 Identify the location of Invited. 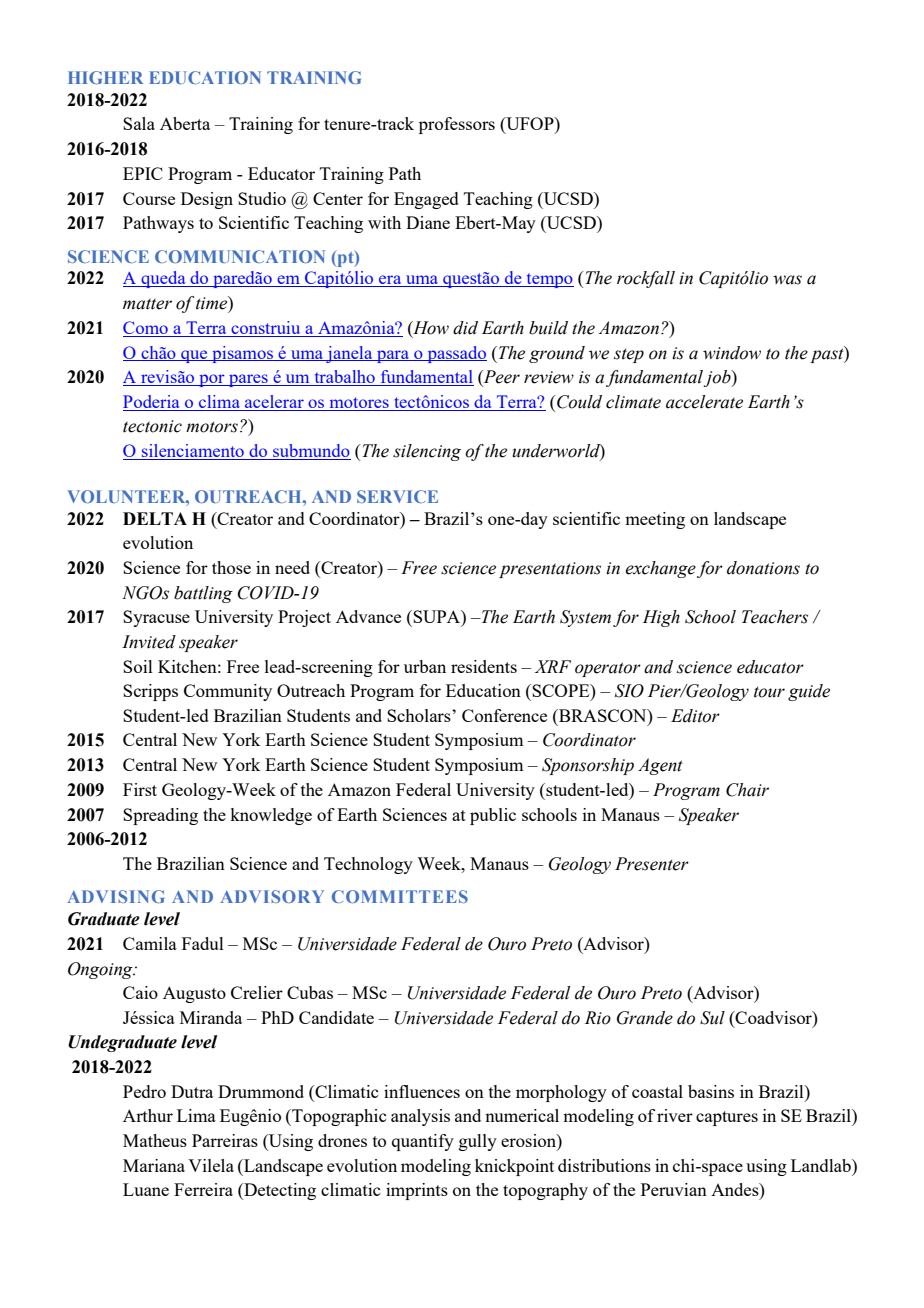
(149, 642).
